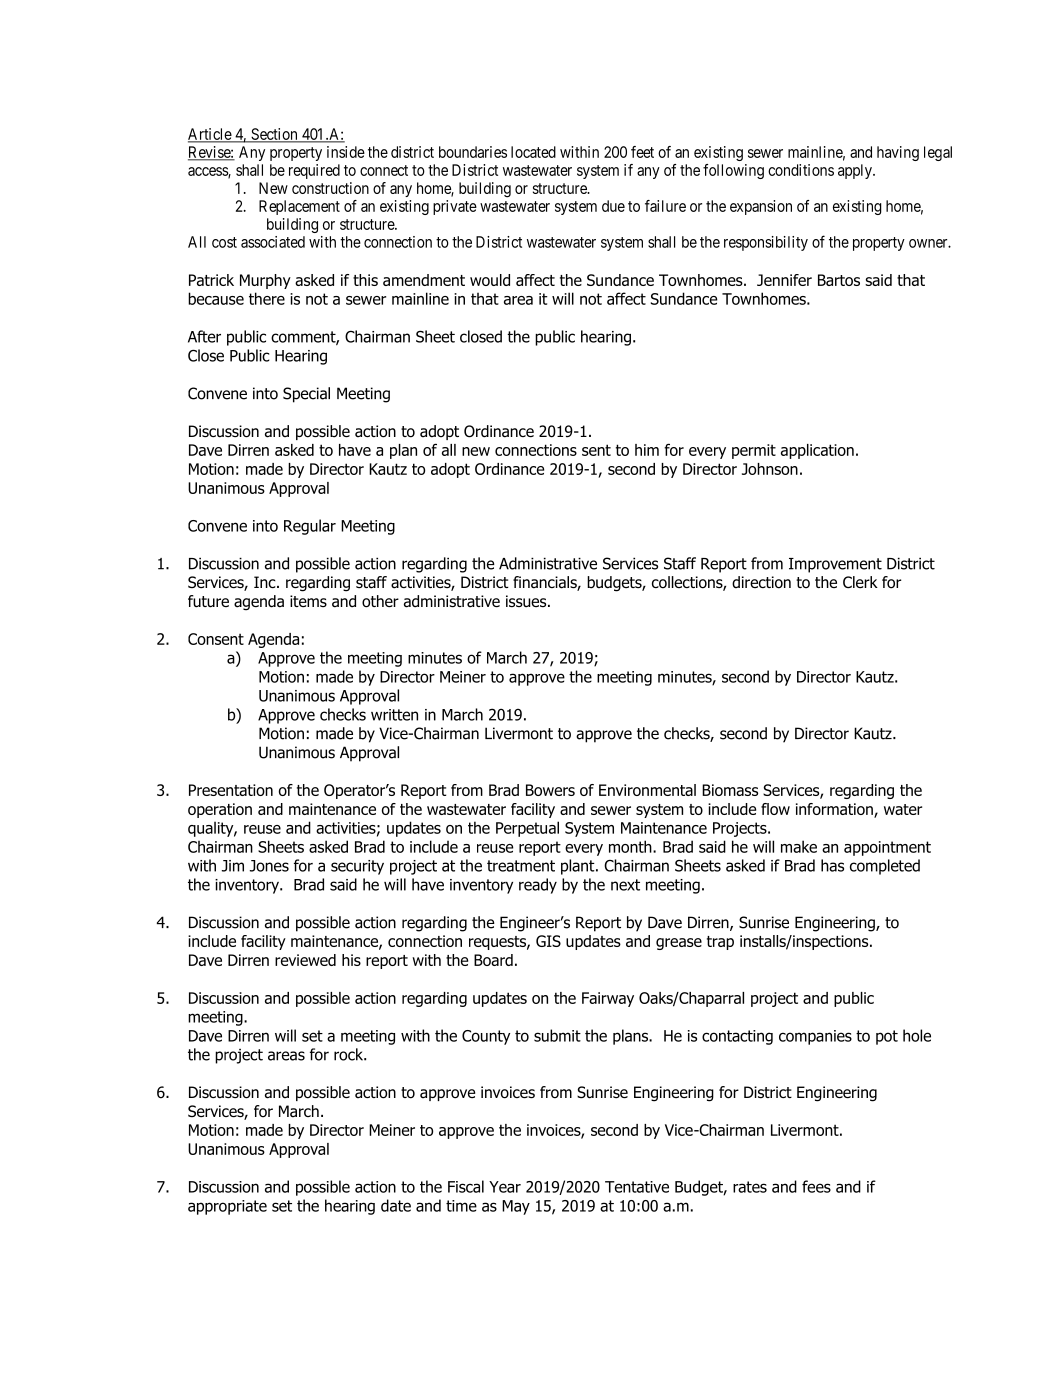 The image size is (1064, 1377). Describe the element at coordinates (533, 152) in the screenshot. I see `located` at that location.
